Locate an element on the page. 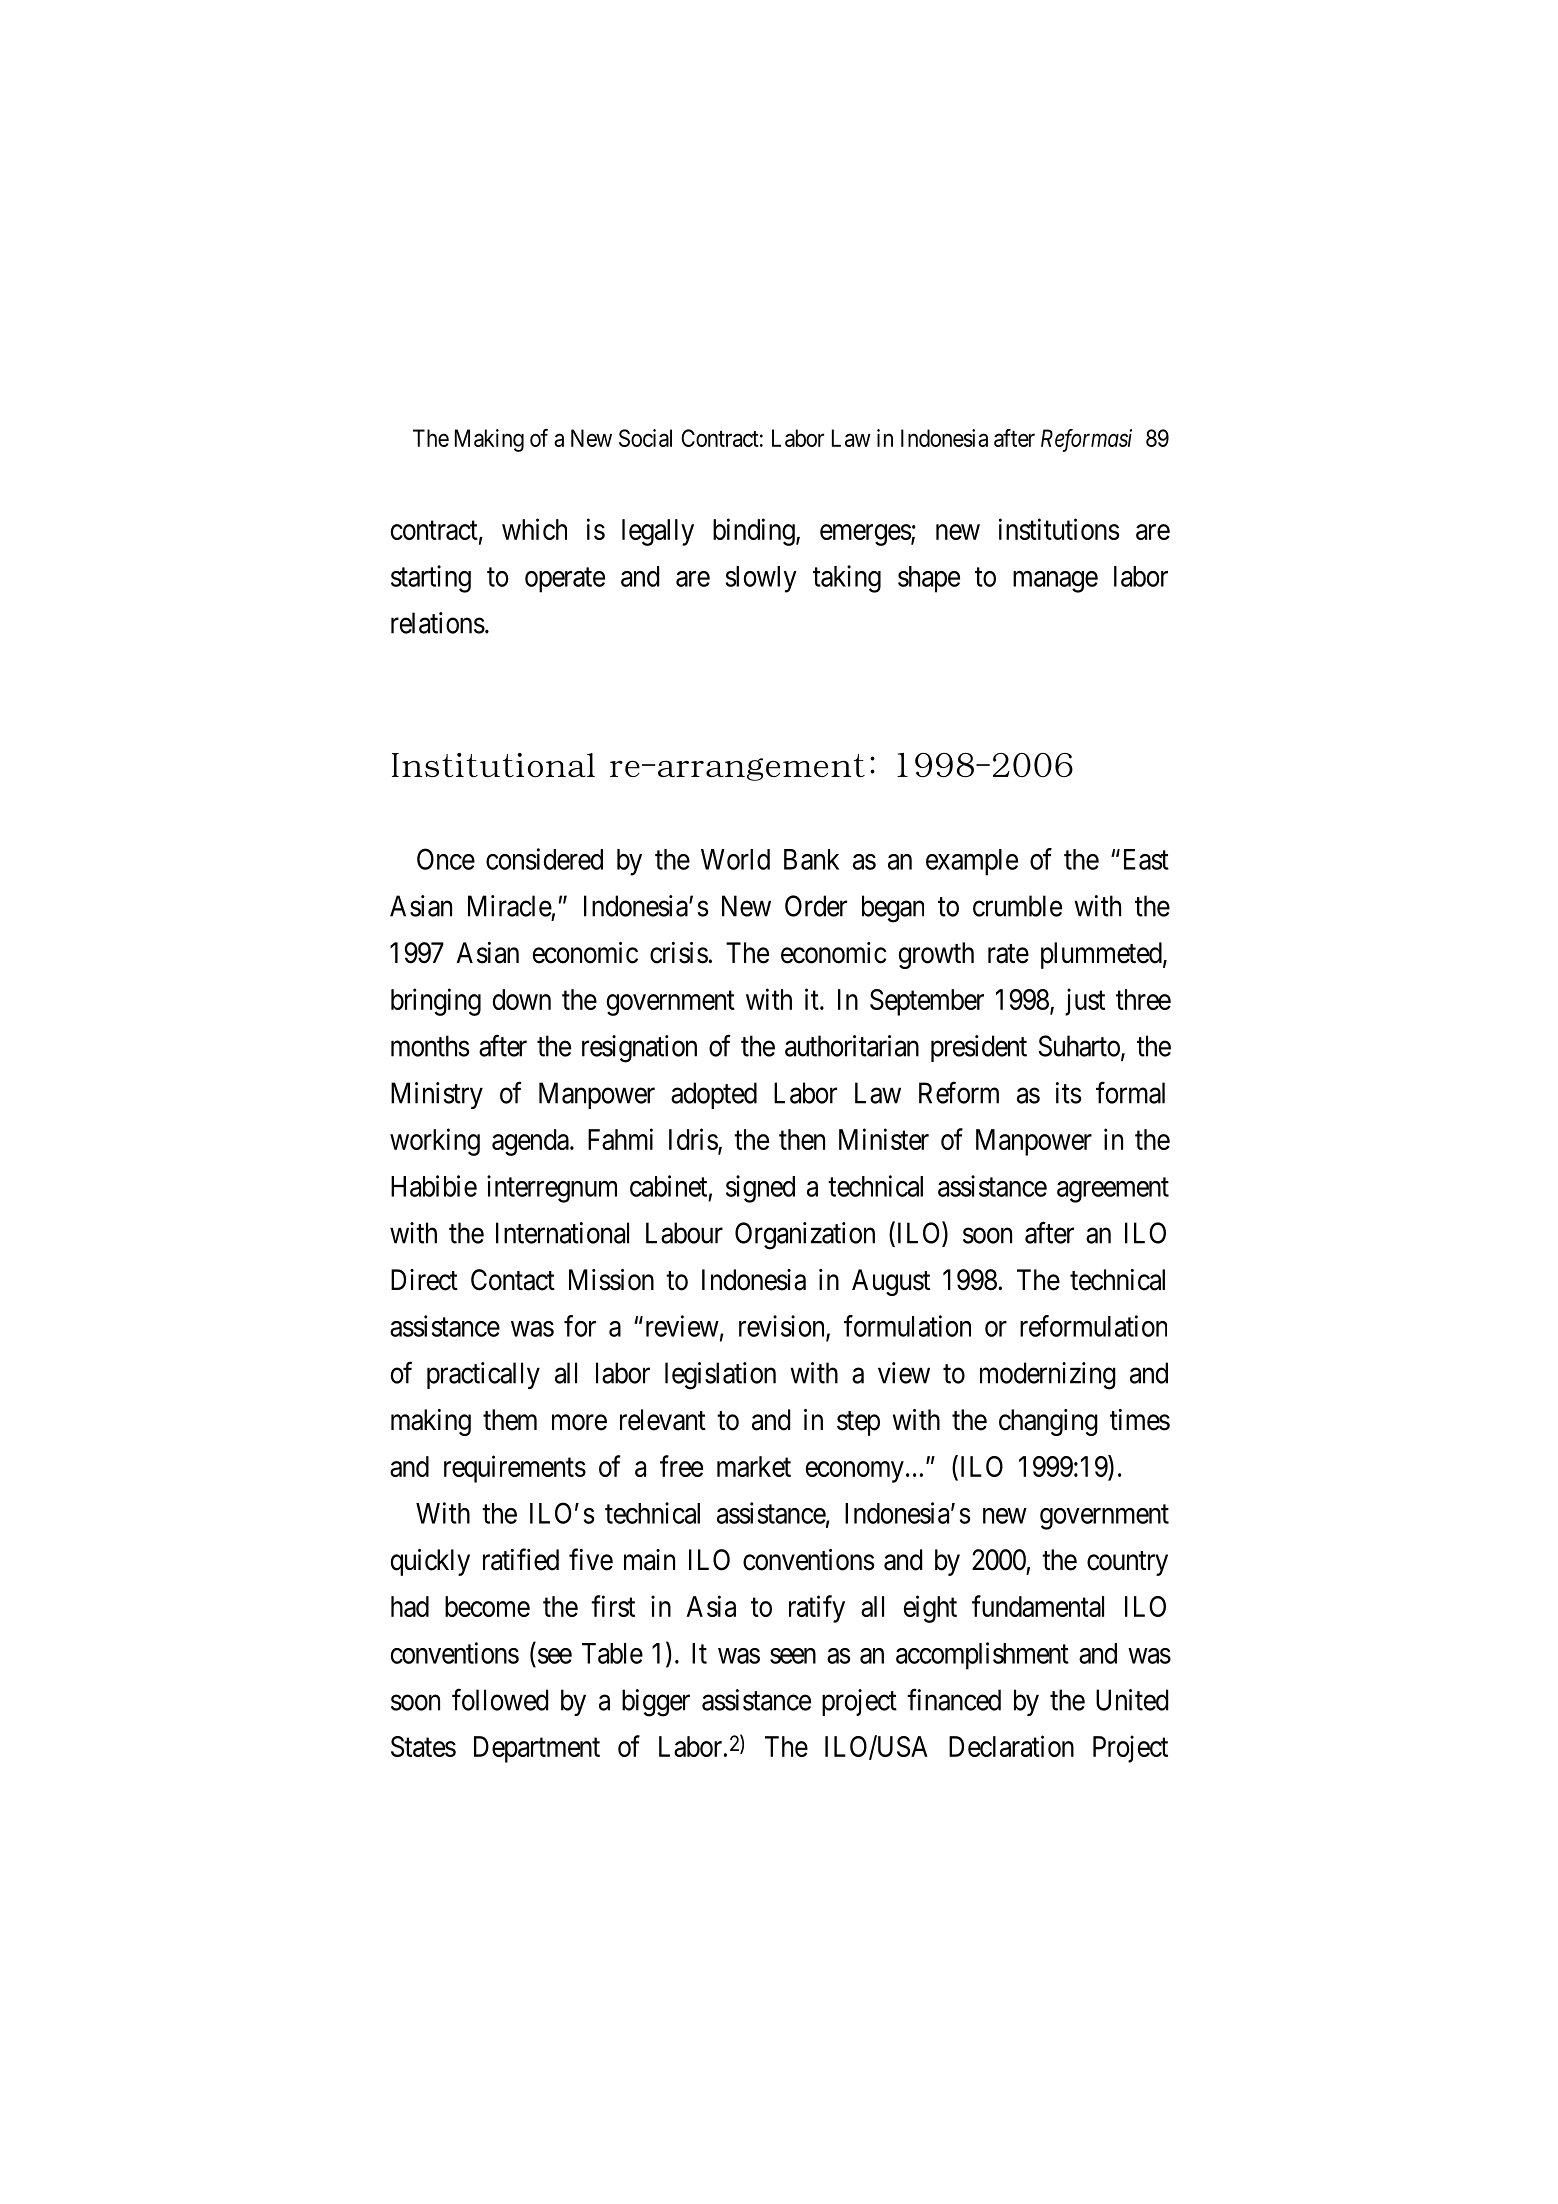  revision is located at coordinates (783, 1327).
